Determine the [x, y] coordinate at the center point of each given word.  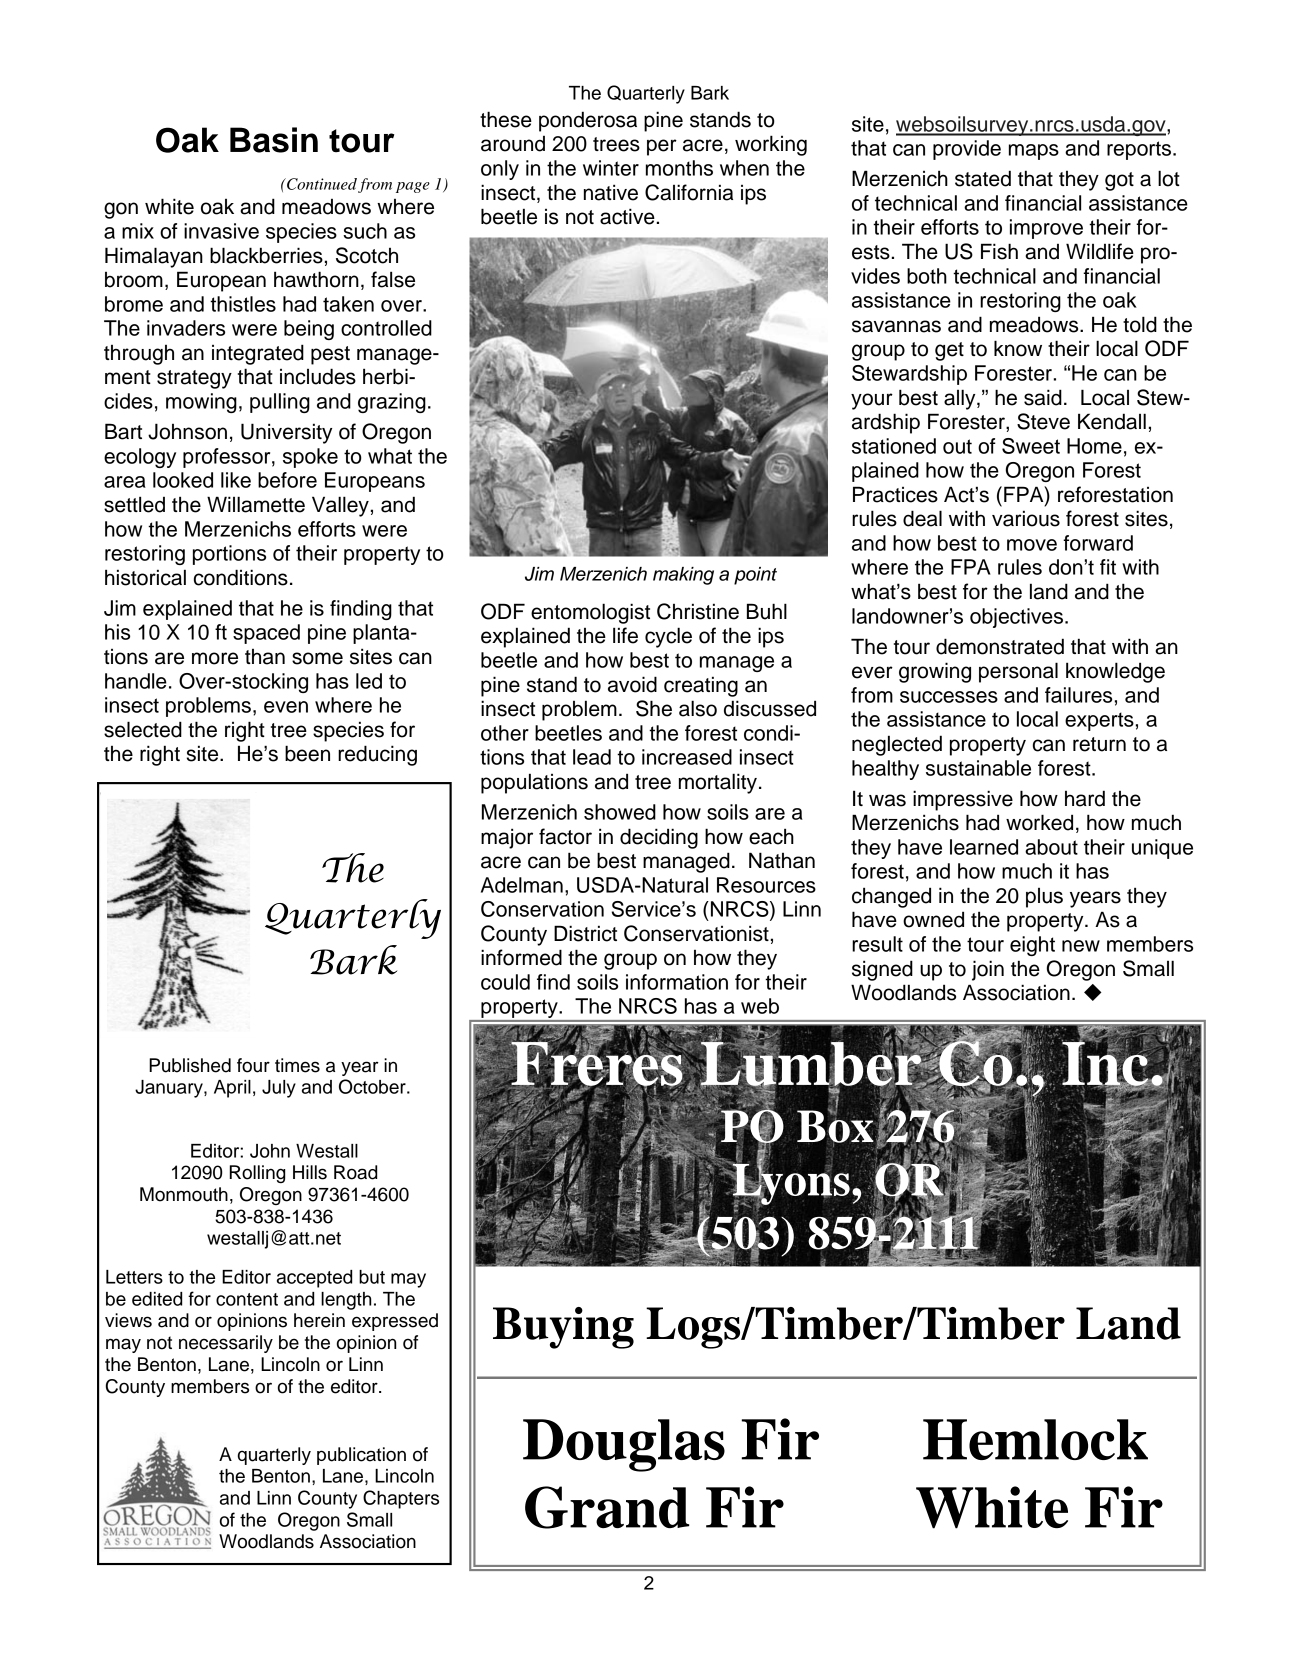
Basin [274, 140]
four [253, 1065]
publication [361, 1456]
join [988, 970]
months [679, 168]
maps [1034, 152]
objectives [1018, 618]
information [677, 982]
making [683, 576]
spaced [266, 634]
